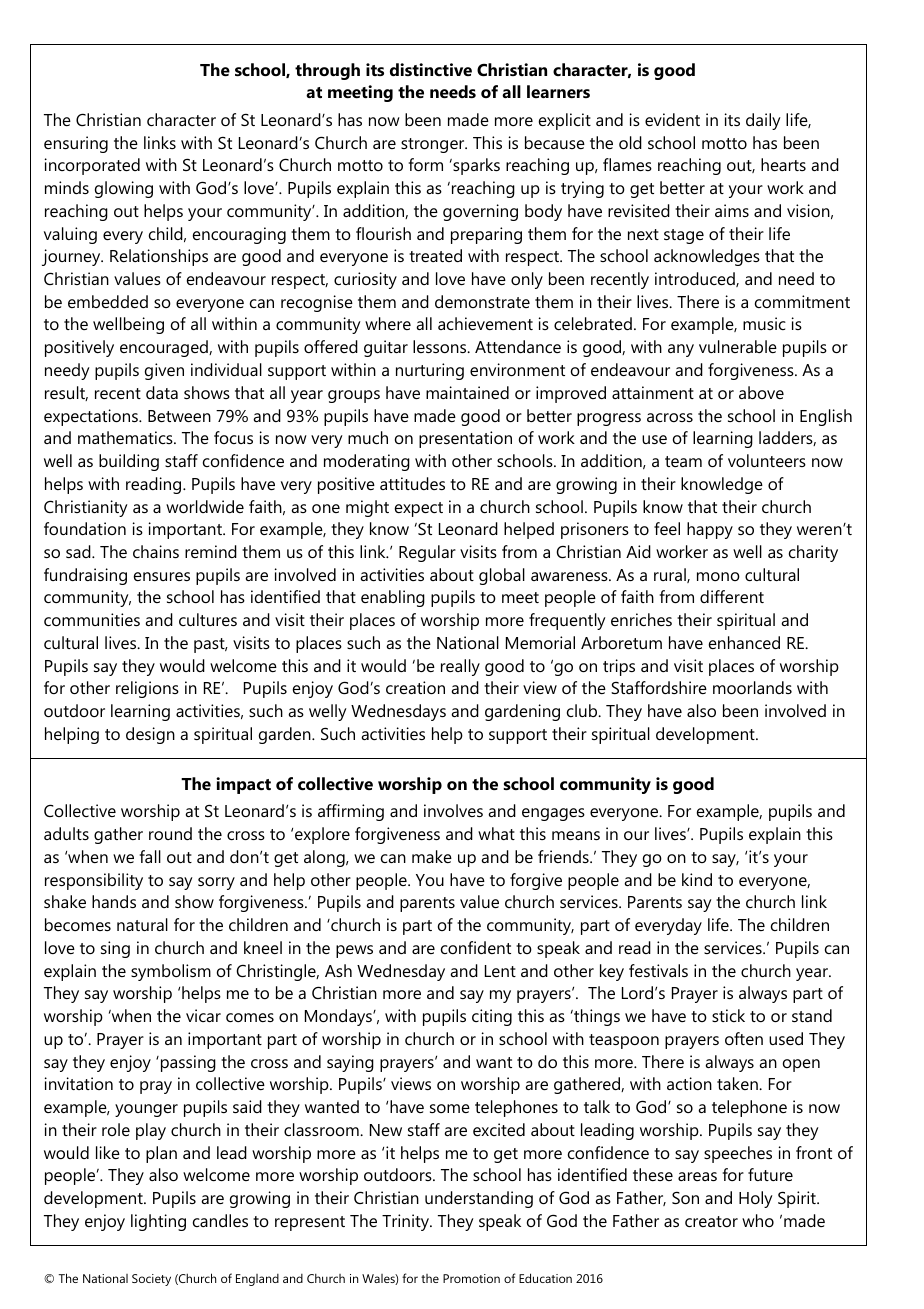 The height and width of the screenshot is (1309, 924). Describe the element at coordinates (406, 1222) in the screenshot. I see `Trinity` at that location.
